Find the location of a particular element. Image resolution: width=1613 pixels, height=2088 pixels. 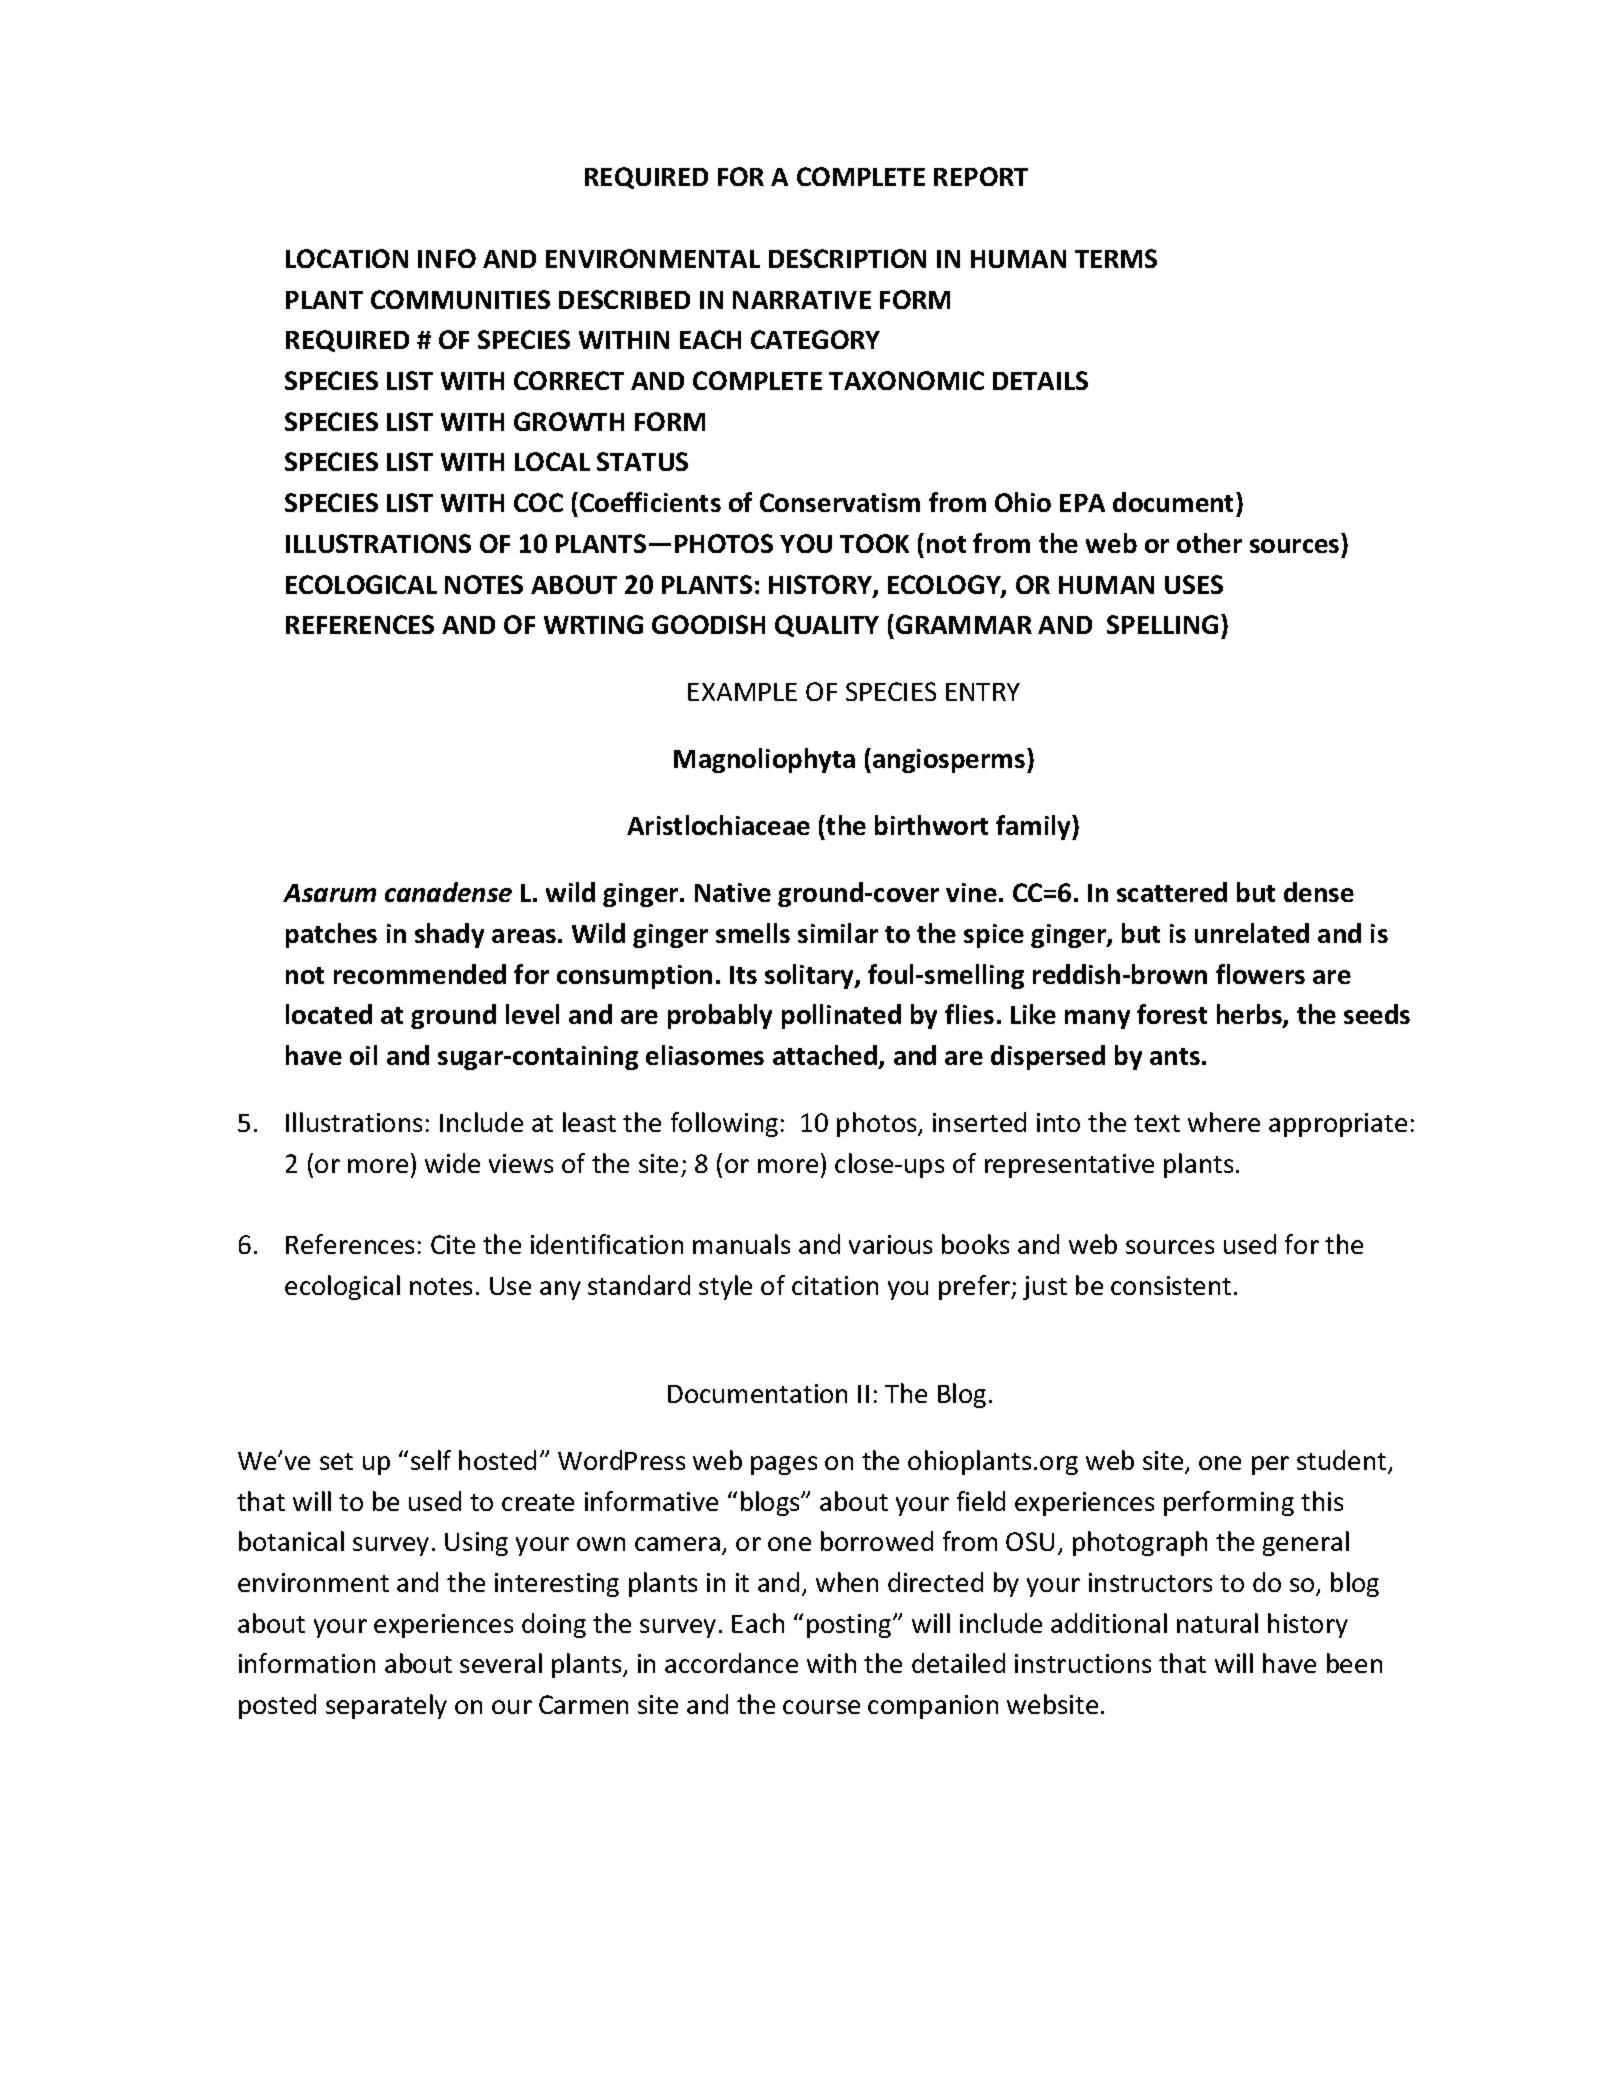

LOCATION is located at coordinates (347, 258).
